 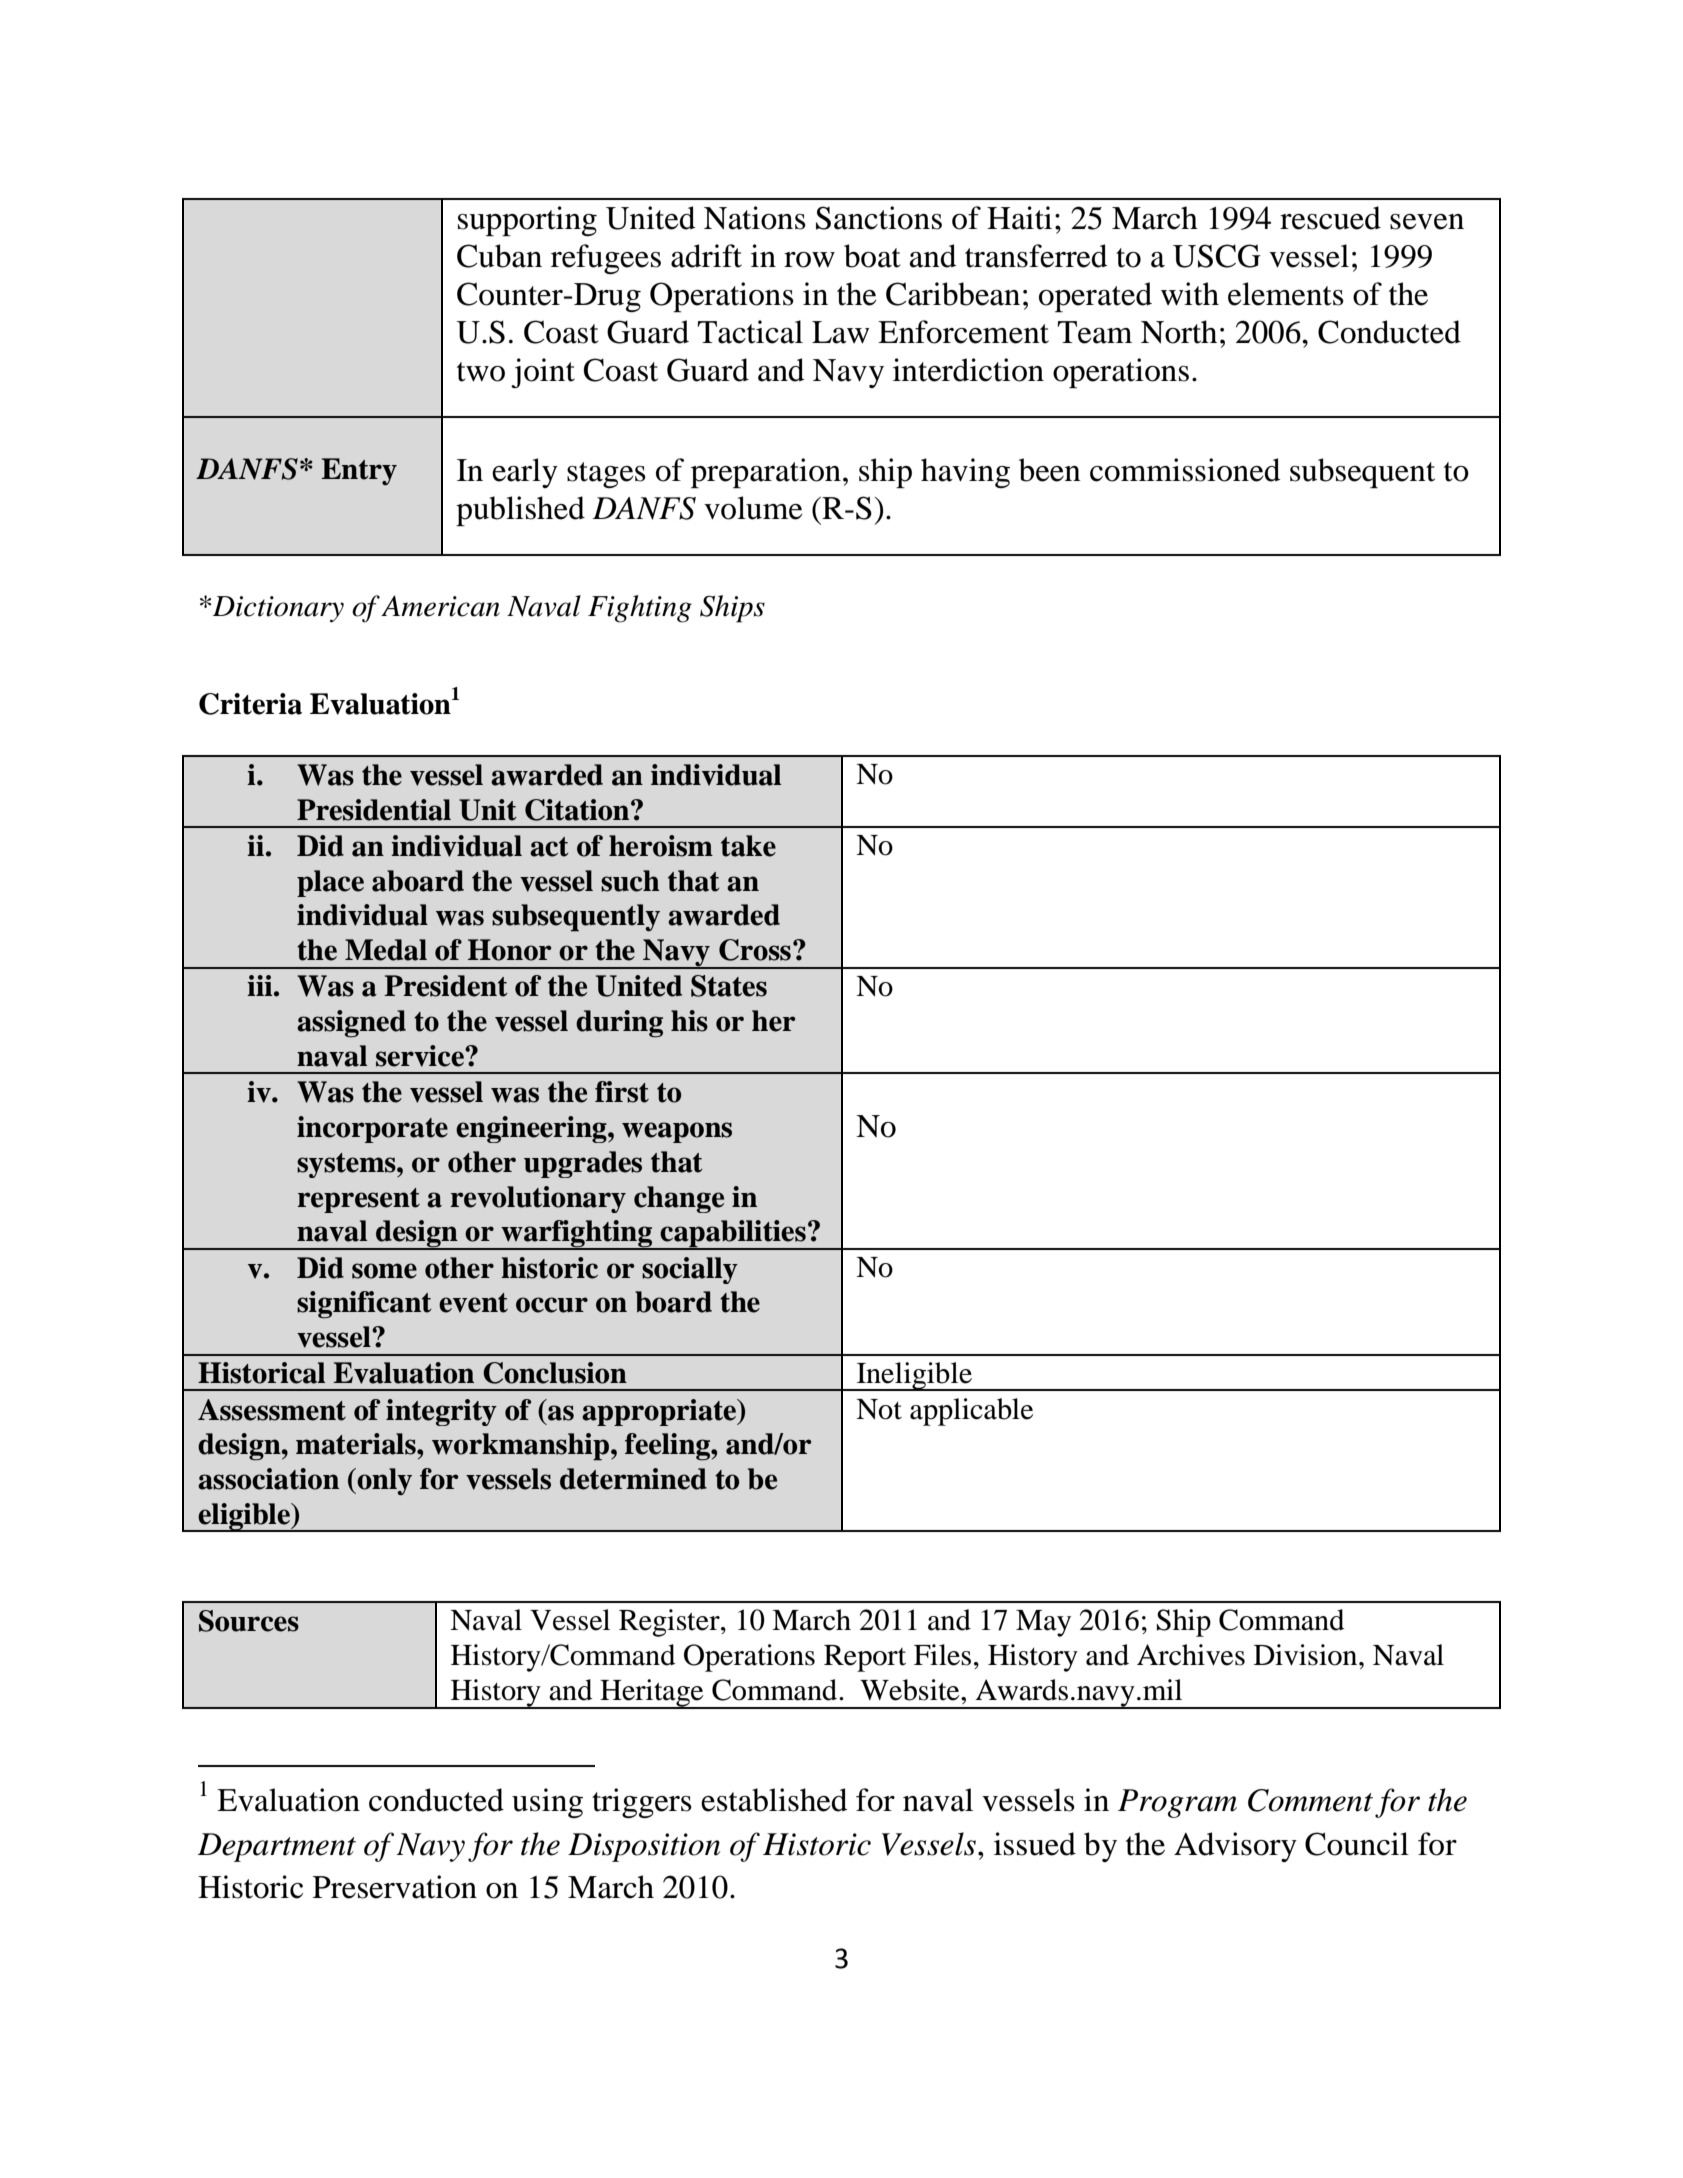 What do you see at coordinates (499, 256) in the page?
I see `Cuban` at bounding box center [499, 256].
